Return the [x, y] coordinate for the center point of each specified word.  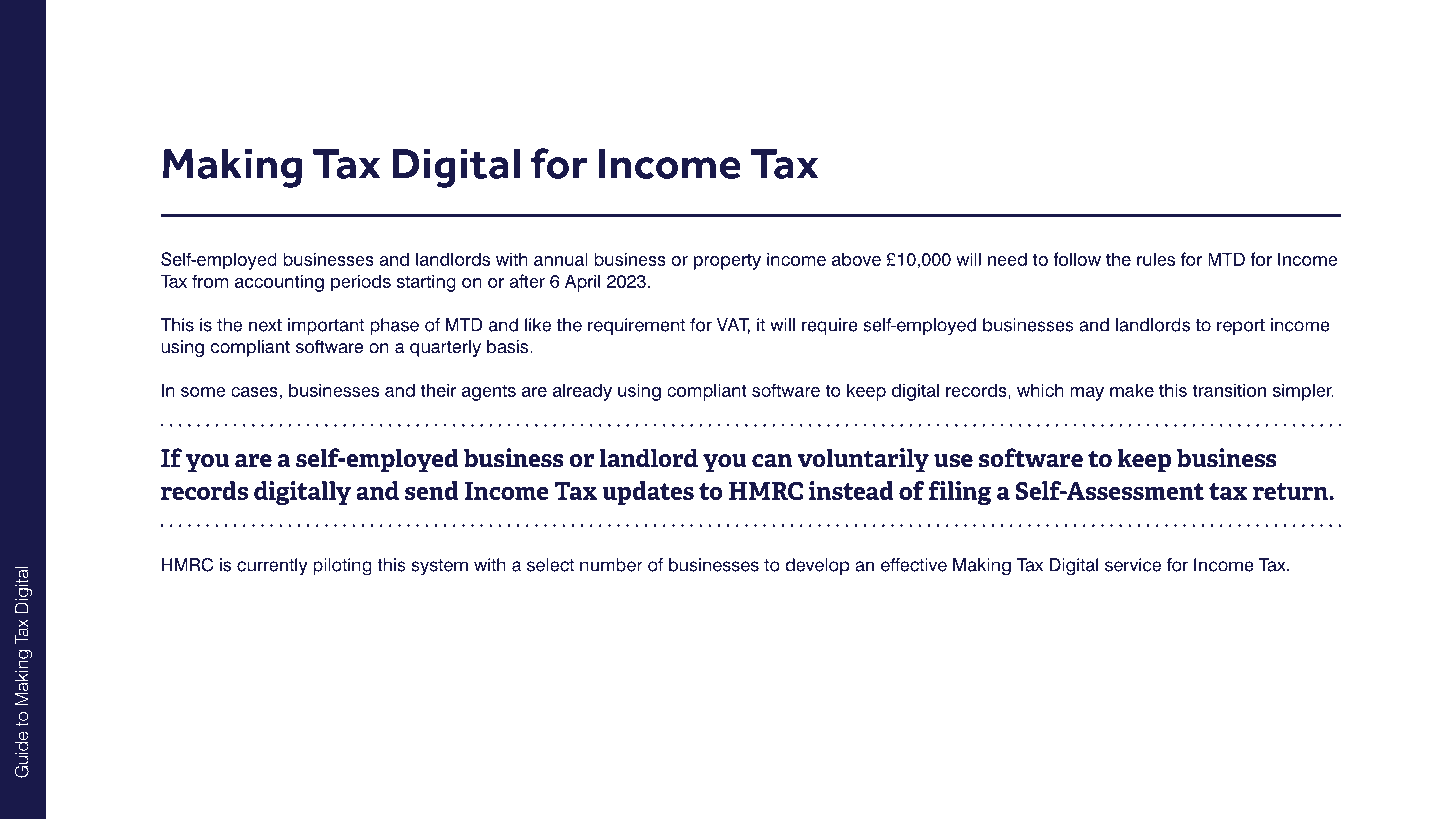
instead [851, 490]
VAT [733, 326]
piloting [342, 566]
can [772, 461]
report [1241, 327]
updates [648, 493]
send [432, 490]
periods [361, 283]
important [326, 326]
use [953, 461]
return [1291, 491]
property [727, 261]
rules [1156, 259]
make [1132, 390]
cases [254, 392]
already [582, 392]
